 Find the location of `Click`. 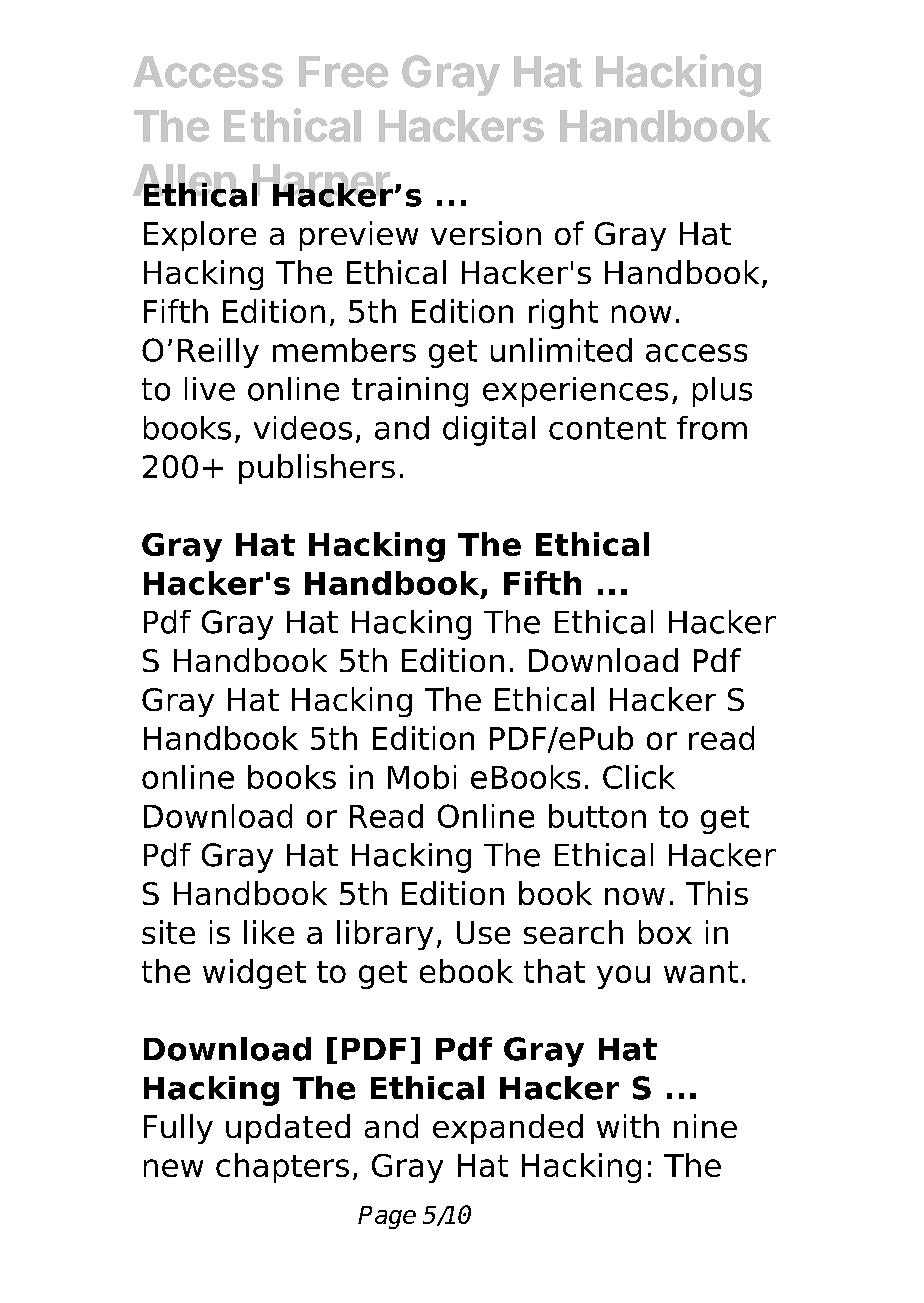

Click is located at coordinates (639, 777).
